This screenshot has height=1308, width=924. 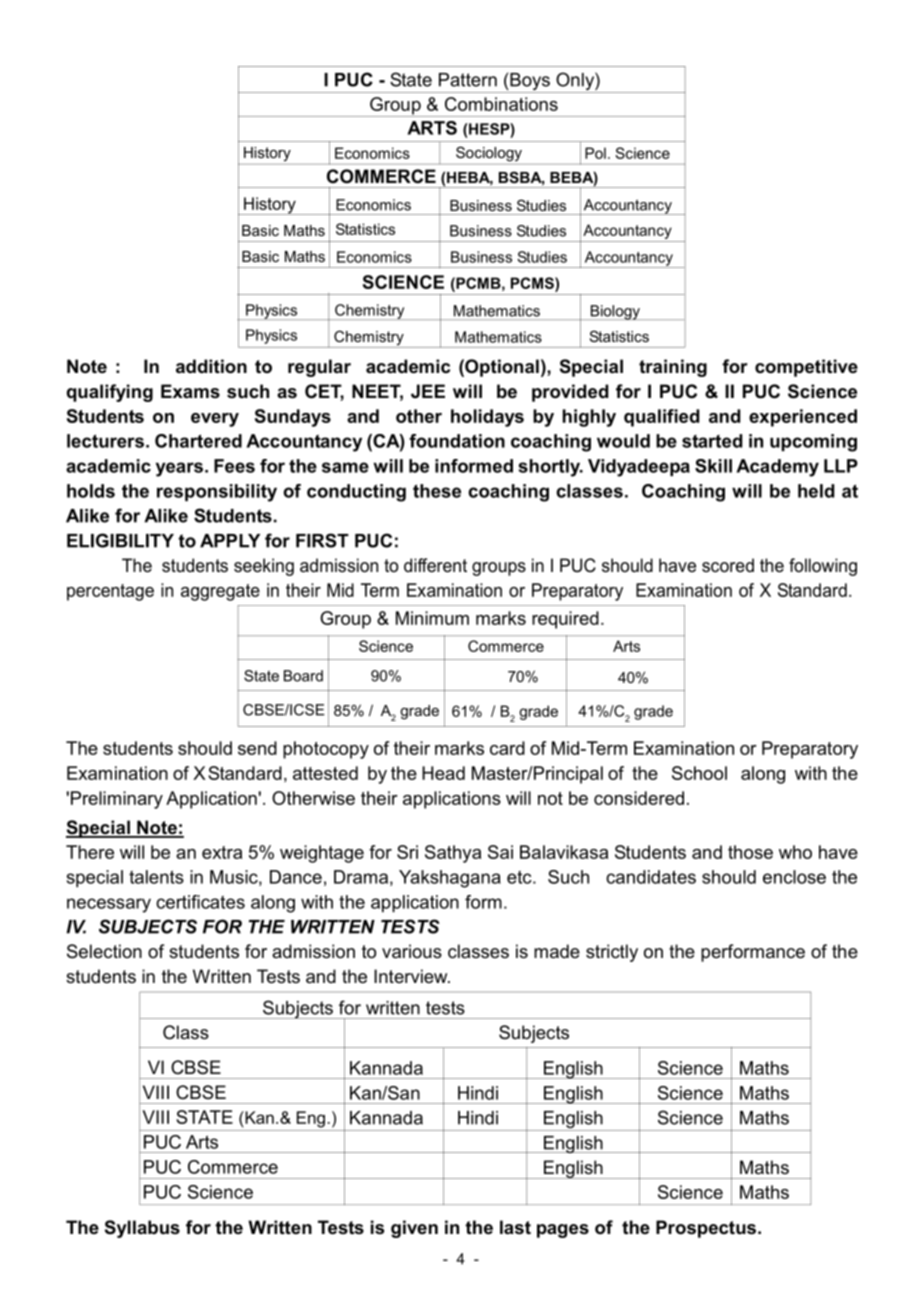 I want to click on Sai, so click(x=500, y=852).
